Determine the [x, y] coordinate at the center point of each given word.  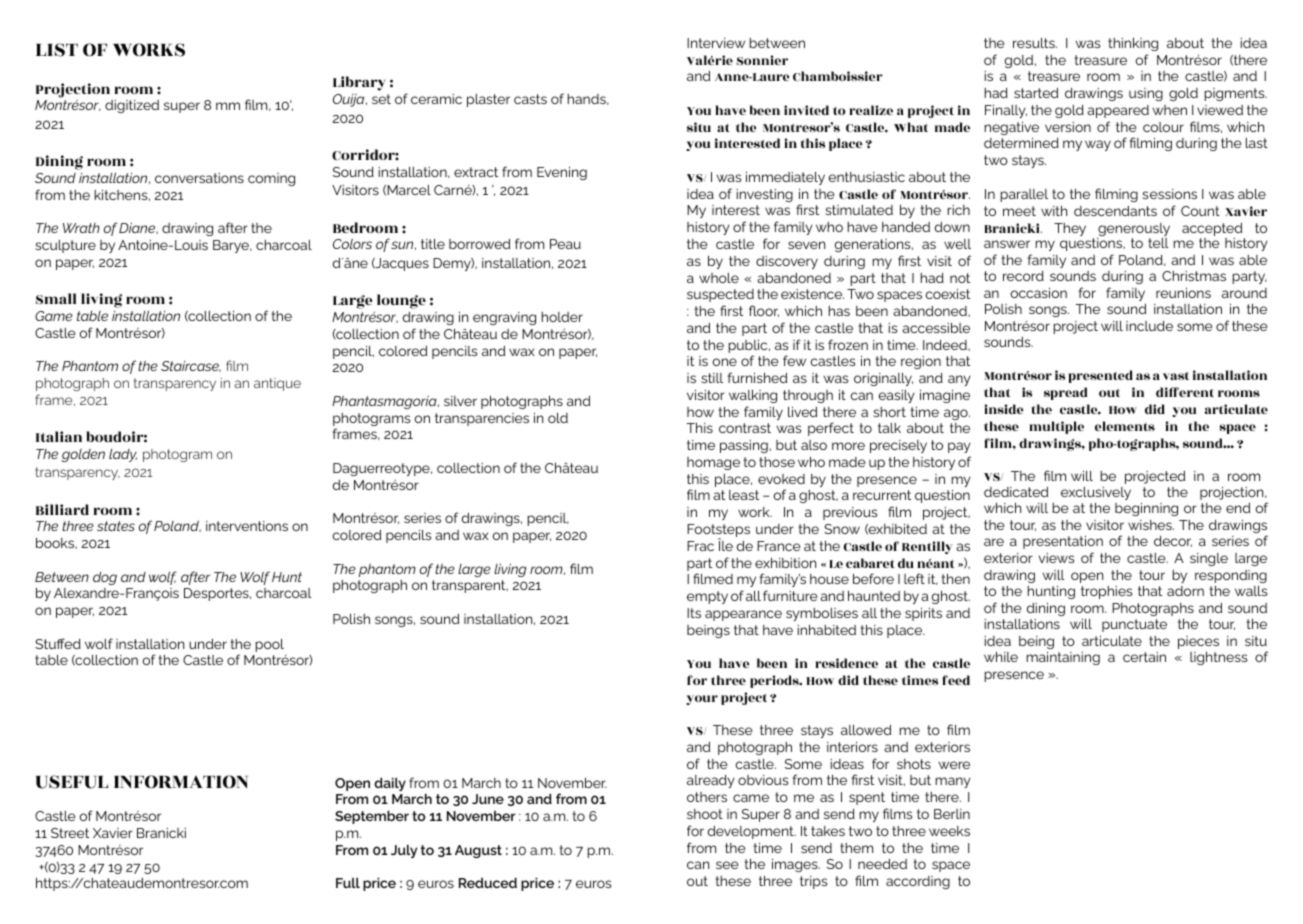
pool [269, 645]
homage [713, 463]
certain [1144, 657]
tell [1158, 243]
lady [123, 455]
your [702, 700]
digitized [132, 106]
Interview [716, 43]
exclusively [1096, 495]
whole [719, 278]
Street [70, 833]
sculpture [65, 246]
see [727, 865]
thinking [1133, 44]
